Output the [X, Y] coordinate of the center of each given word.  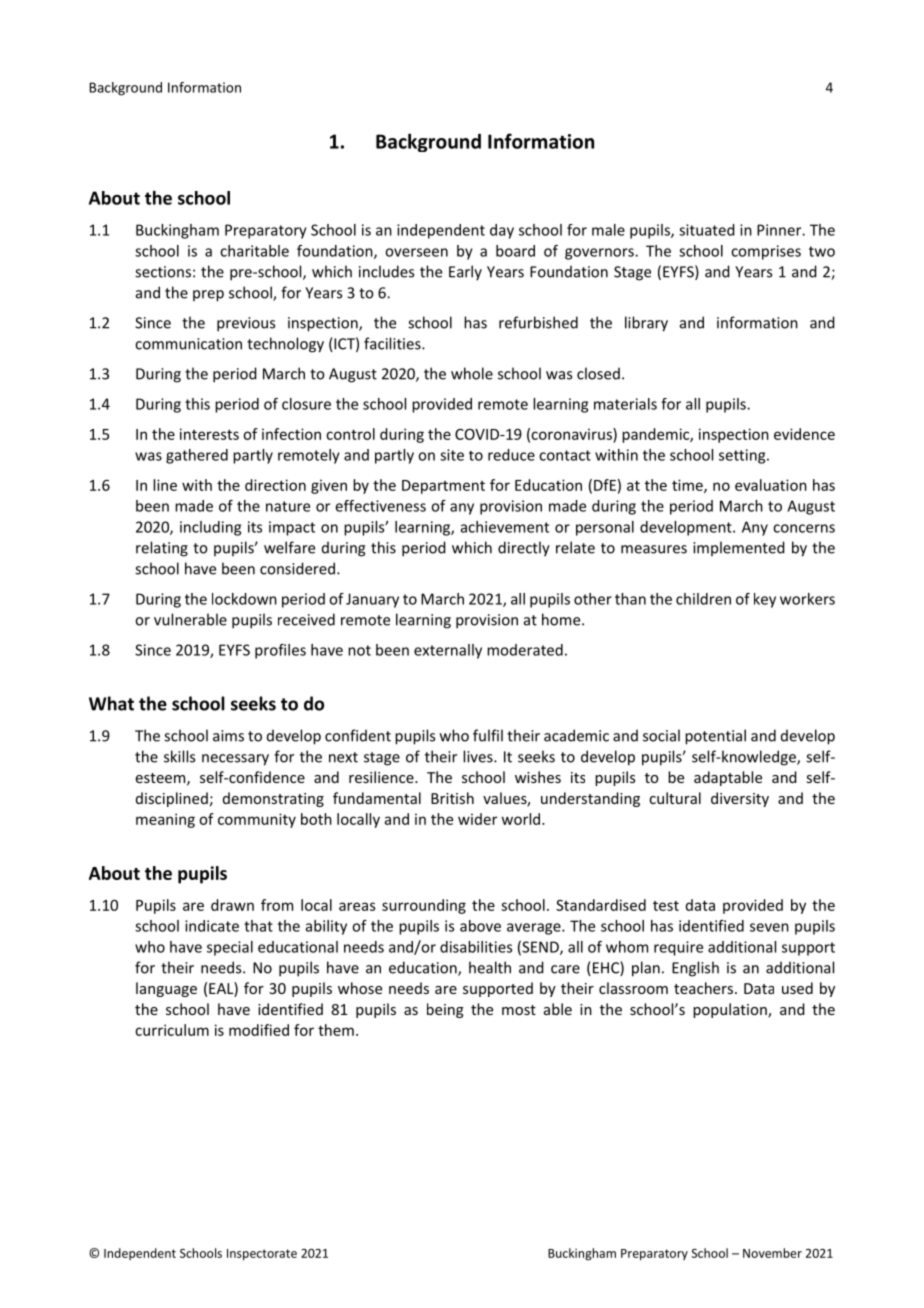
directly [524, 549]
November [772, 1253]
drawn [232, 905]
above [480, 926]
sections [163, 272]
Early [465, 273]
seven [769, 927]
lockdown [244, 599]
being [445, 1010]
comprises [766, 252]
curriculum [172, 1030]
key [765, 600]
